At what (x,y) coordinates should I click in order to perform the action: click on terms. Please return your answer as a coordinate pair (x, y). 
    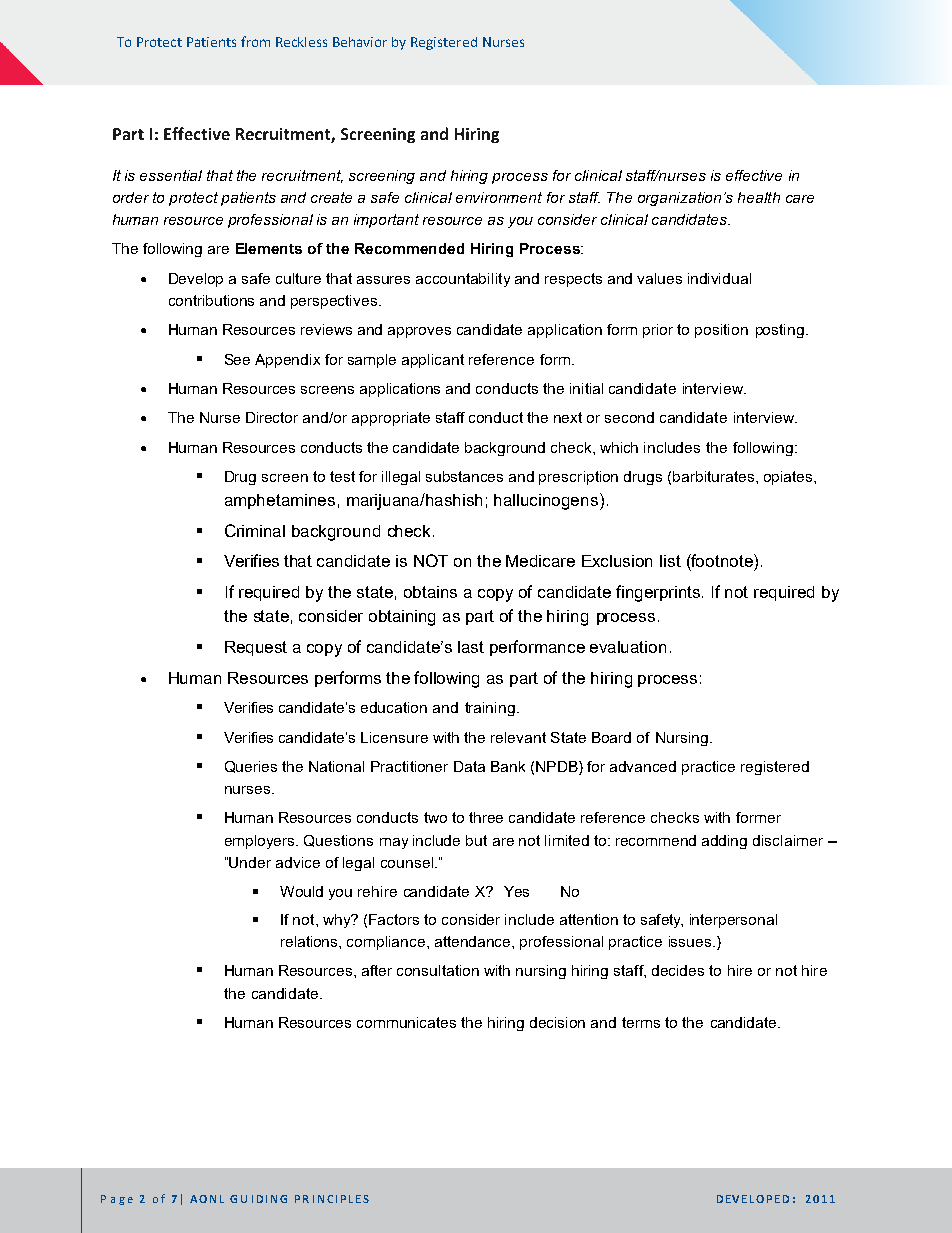
    Looking at the image, I should click on (641, 1022).
